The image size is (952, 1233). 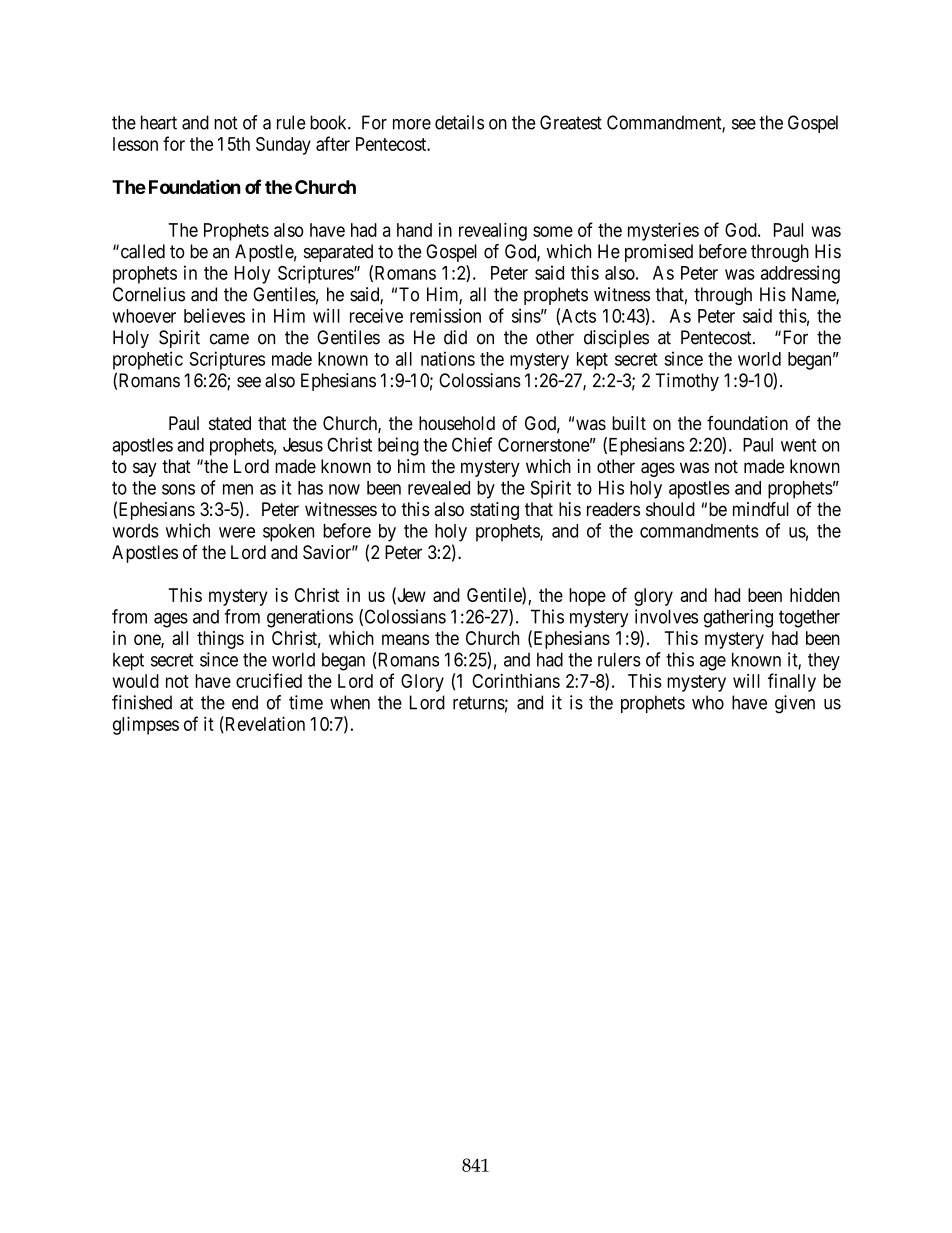 What do you see at coordinates (283, 146) in the screenshot?
I see `Sunday` at bounding box center [283, 146].
